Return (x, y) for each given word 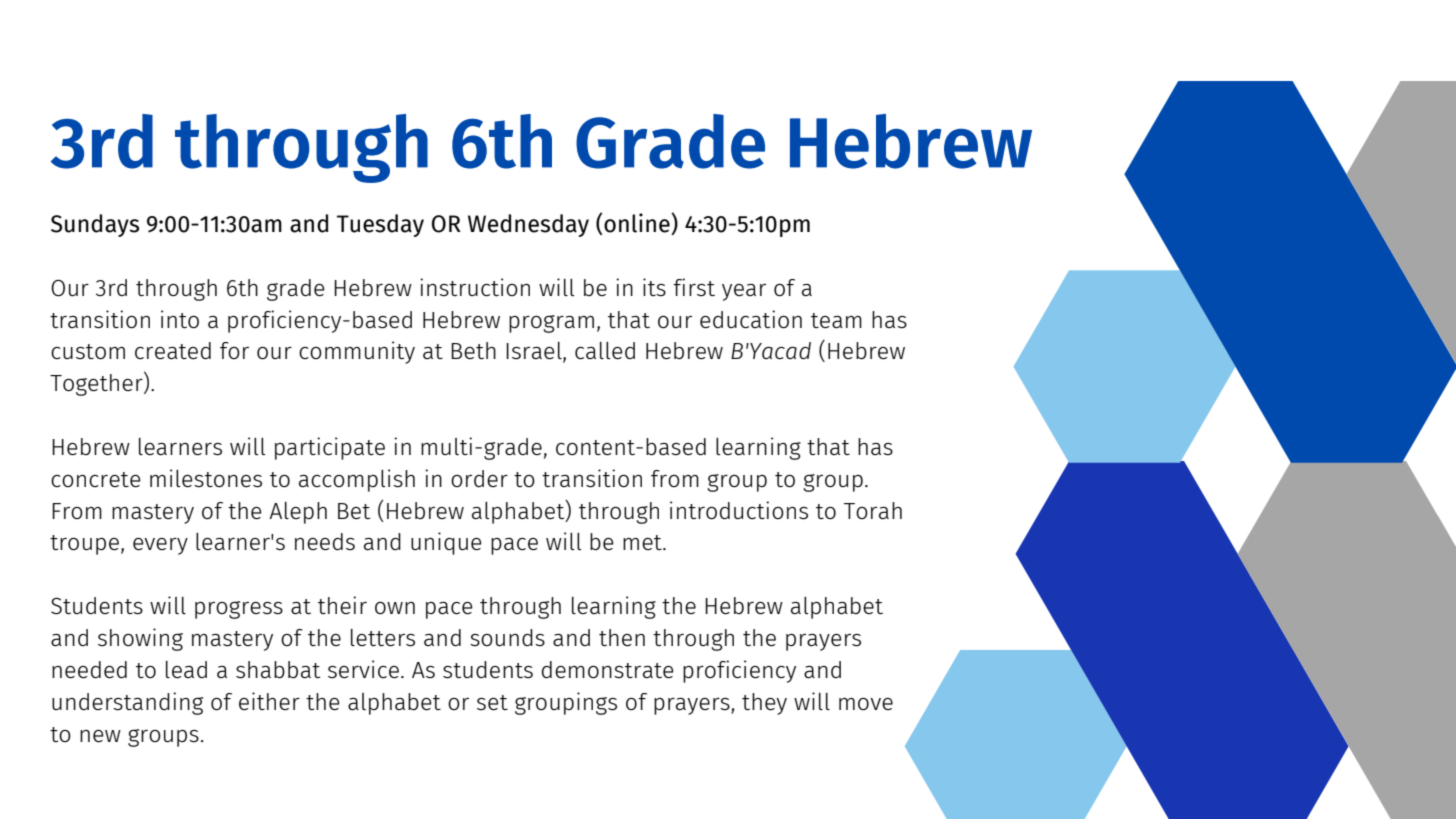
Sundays (95, 225)
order (479, 478)
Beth (473, 350)
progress (239, 610)
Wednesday (528, 225)
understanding (127, 703)
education (751, 319)
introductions (739, 510)
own (395, 608)
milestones (206, 478)
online (638, 224)
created (173, 350)
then (622, 637)
